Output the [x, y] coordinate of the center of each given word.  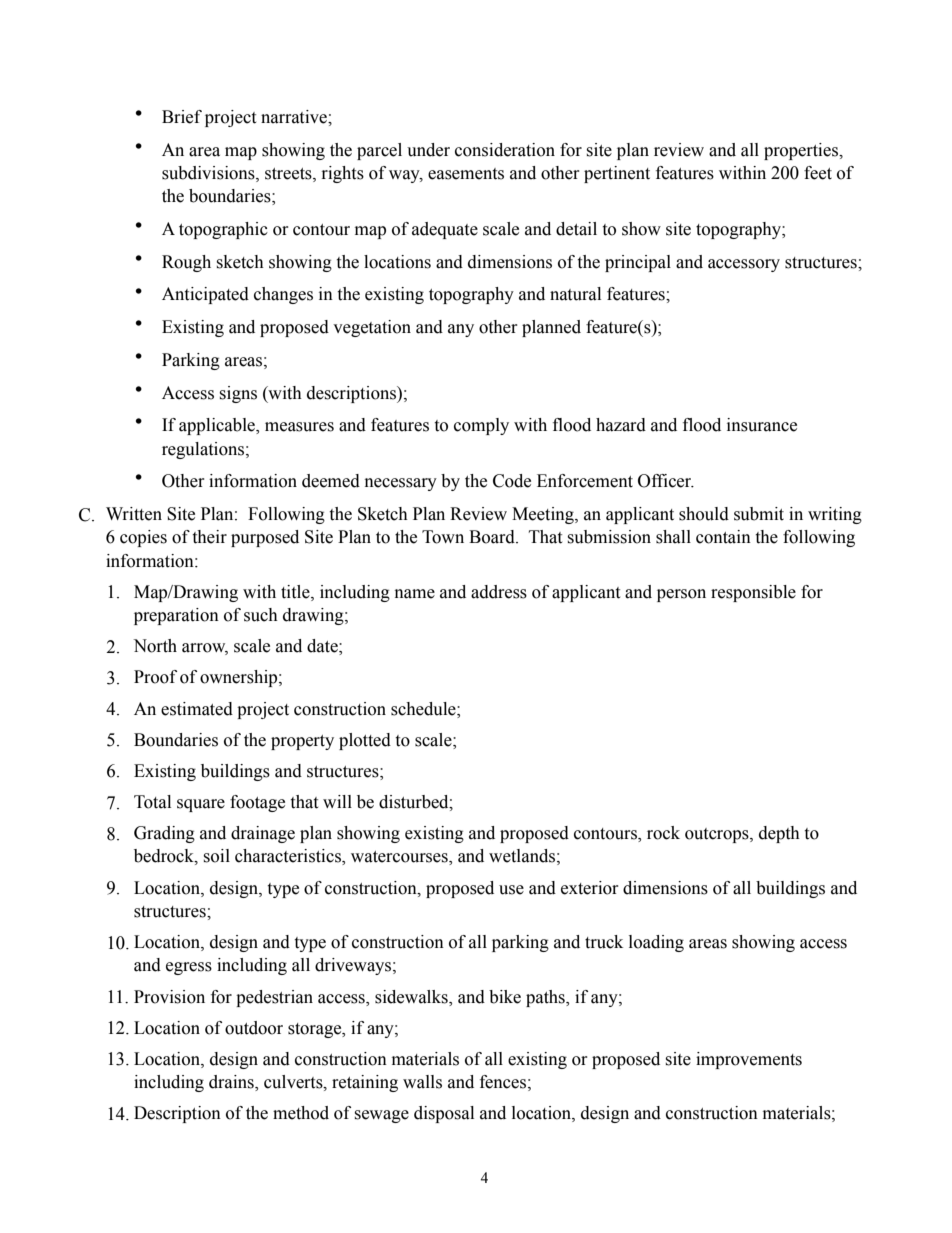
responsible [753, 593]
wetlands [522, 856]
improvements [749, 1060]
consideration [505, 150]
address [499, 592]
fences [503, 1082]
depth [779, 834]
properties [802, 151]
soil [216, 856]
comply [481, 426]
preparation [176, 616]
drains [232, 1083]
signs [238, 394]
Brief [182, 117]
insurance [762, 425]
